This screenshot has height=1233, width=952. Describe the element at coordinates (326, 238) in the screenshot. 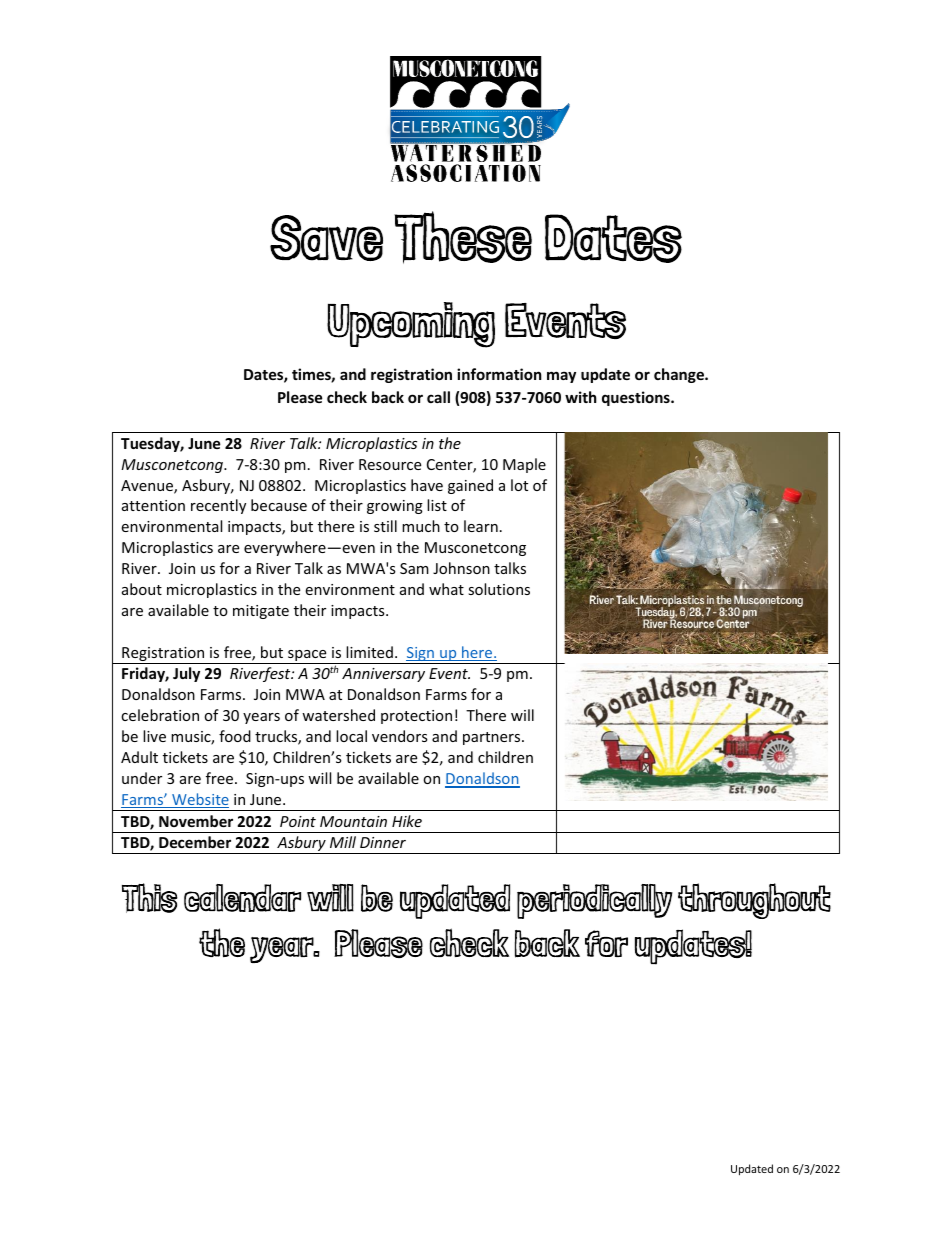

I see `Save` at that location.
